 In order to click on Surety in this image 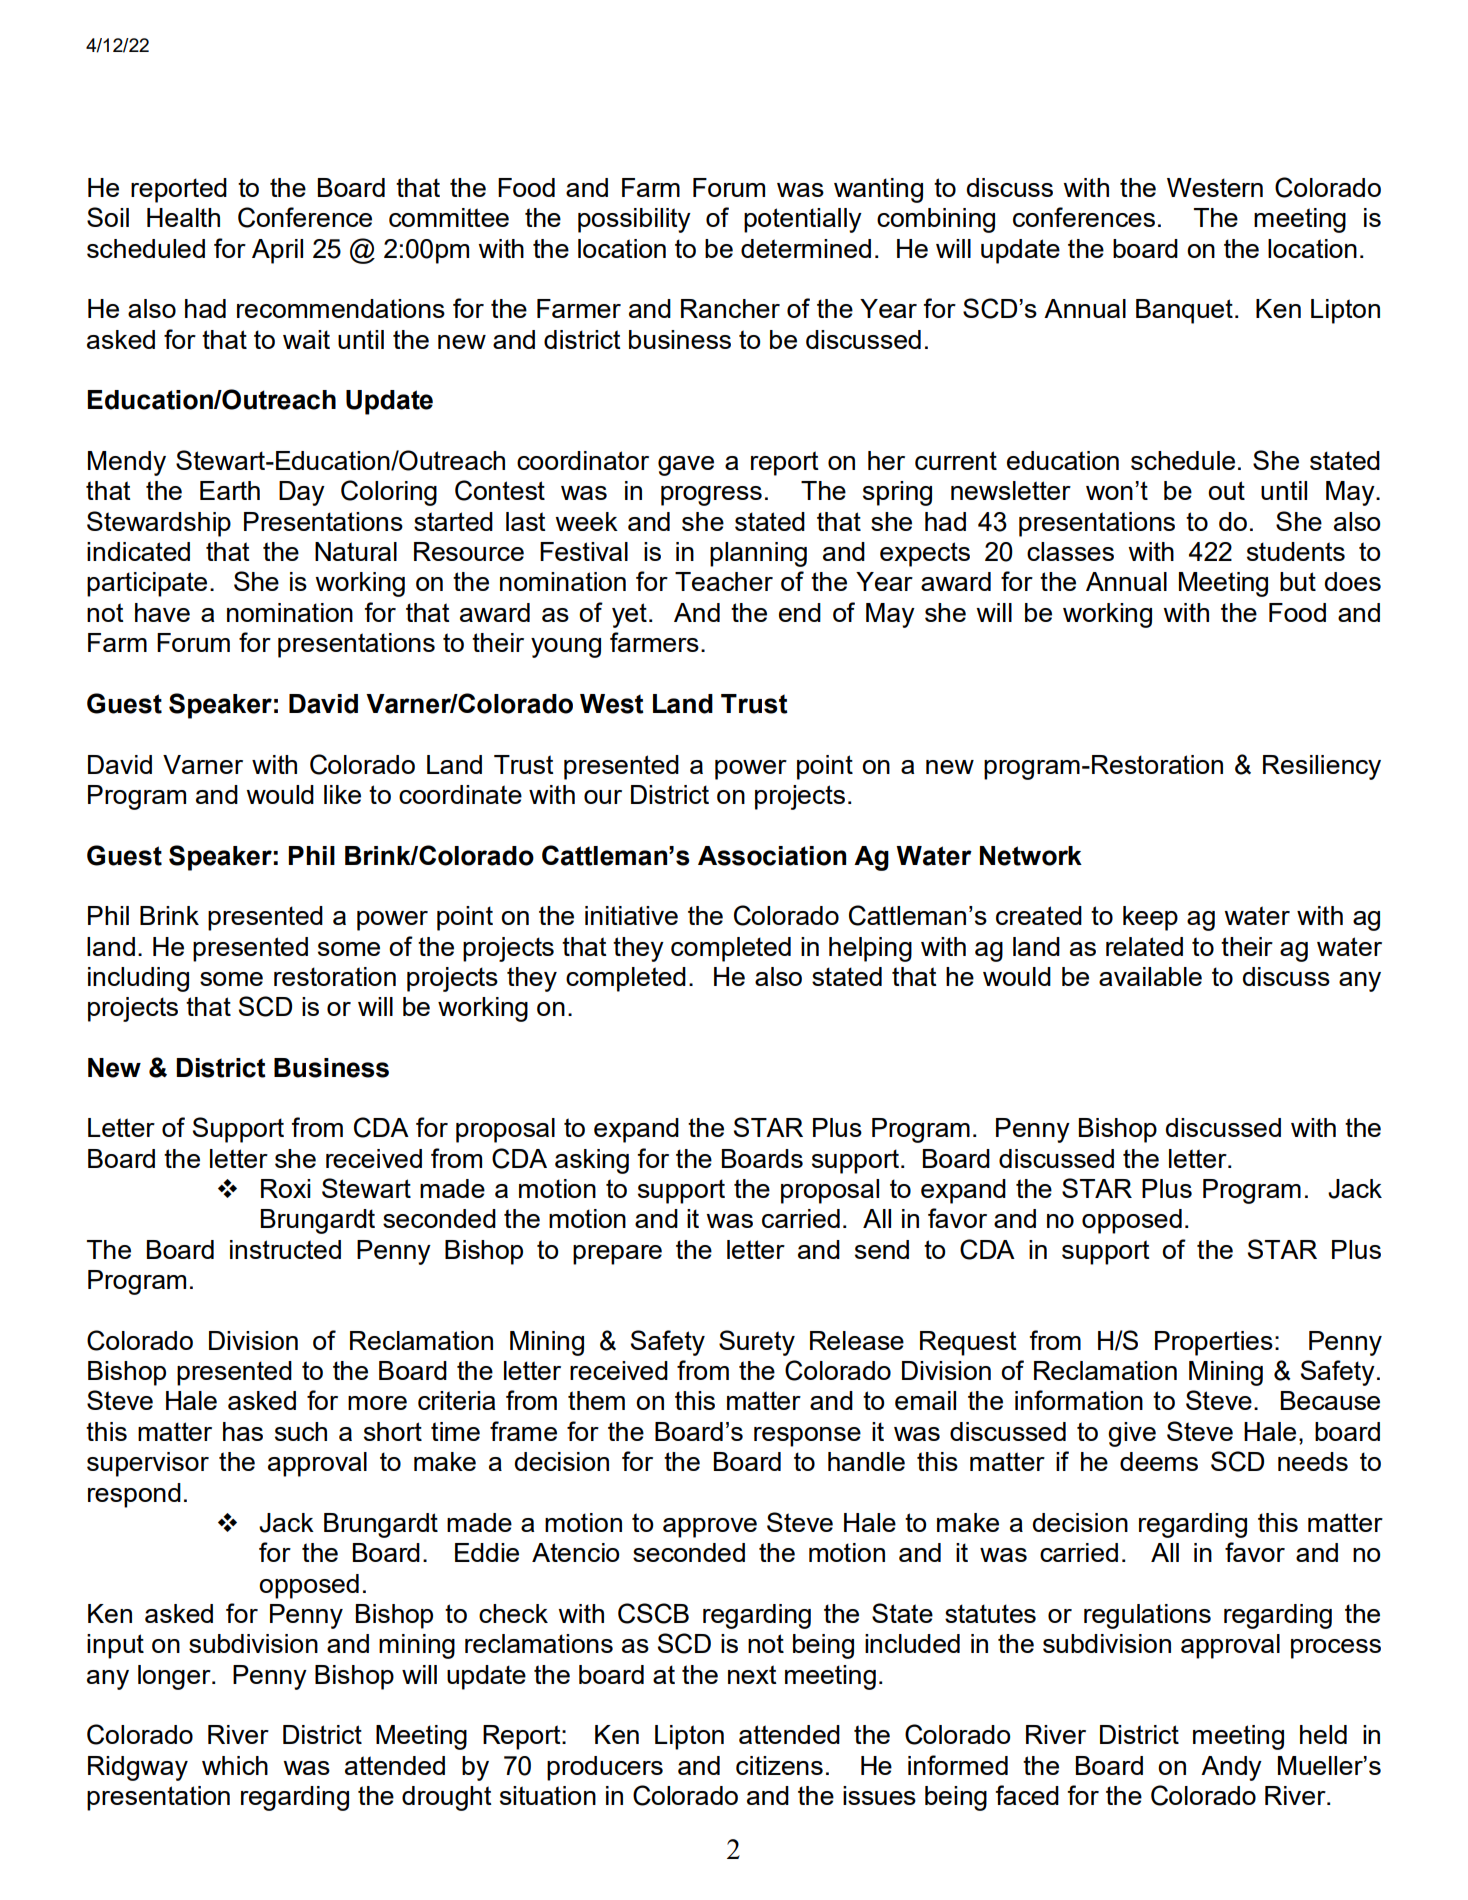, I will do `click(757, 1343)`.
